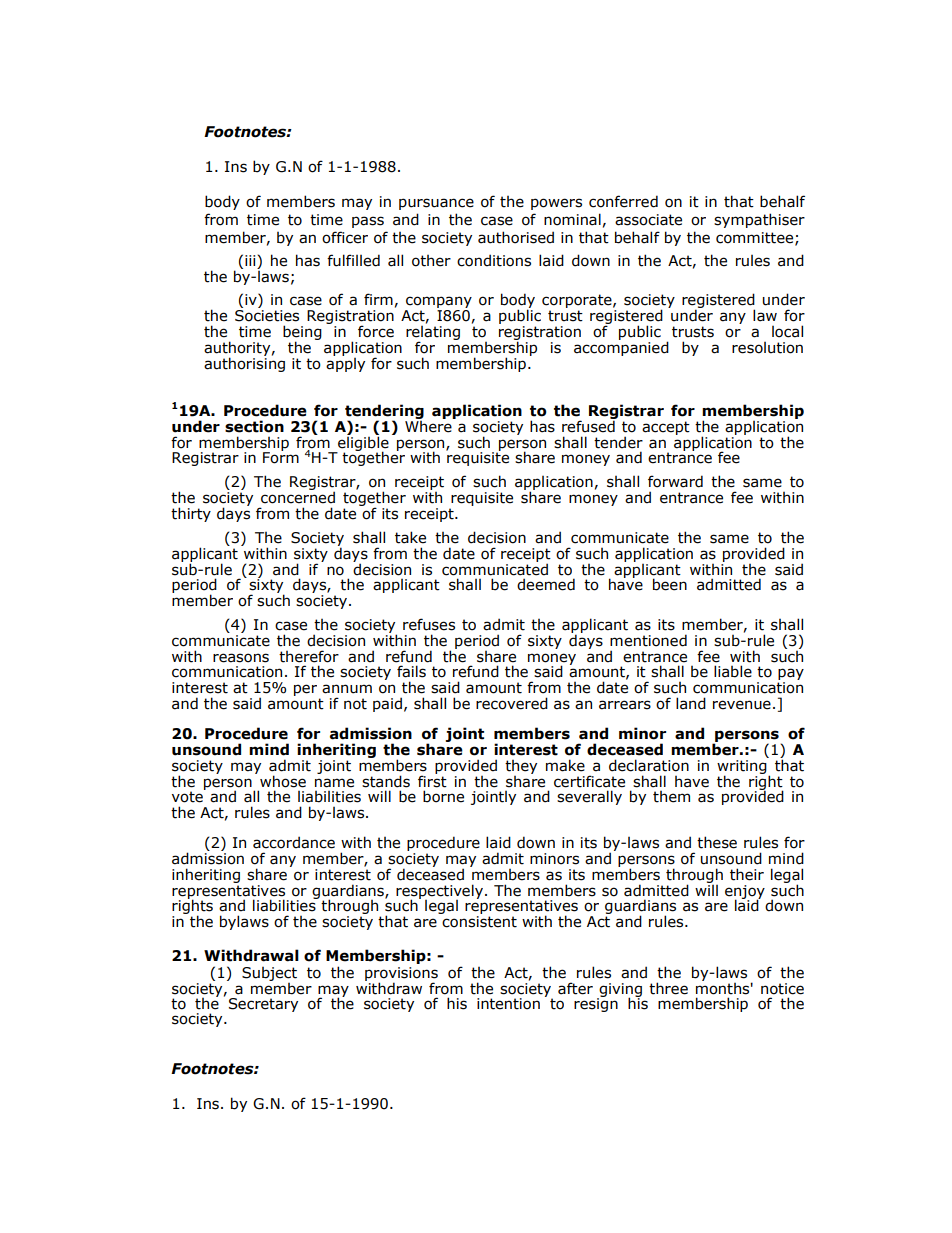 The height and width of the image is (1233, 952). Describe the element at coordinates (251, 262) in the image. I see `iii` at that location.
